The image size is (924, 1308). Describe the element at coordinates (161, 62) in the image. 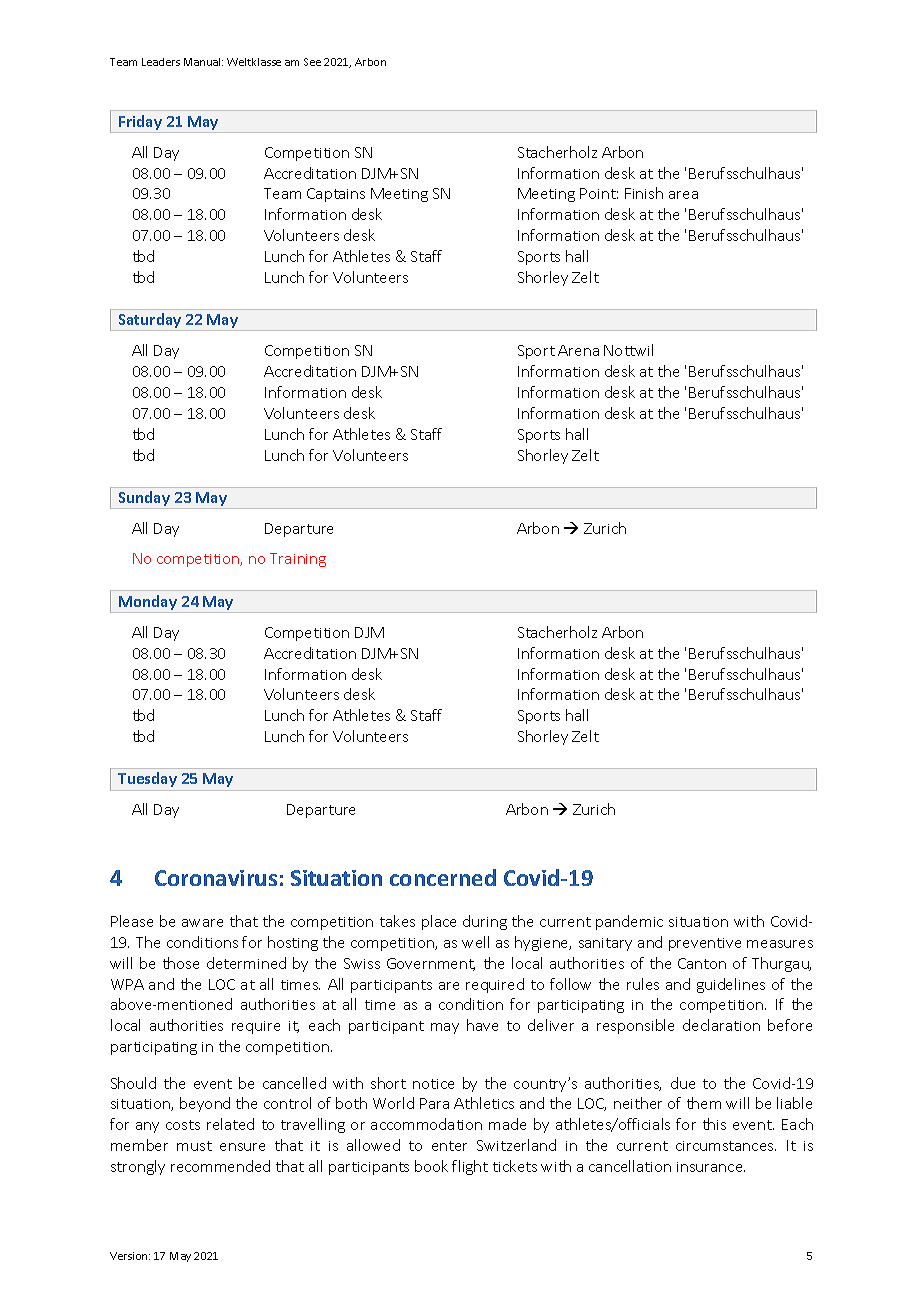

I see `Leaders` at that location.
